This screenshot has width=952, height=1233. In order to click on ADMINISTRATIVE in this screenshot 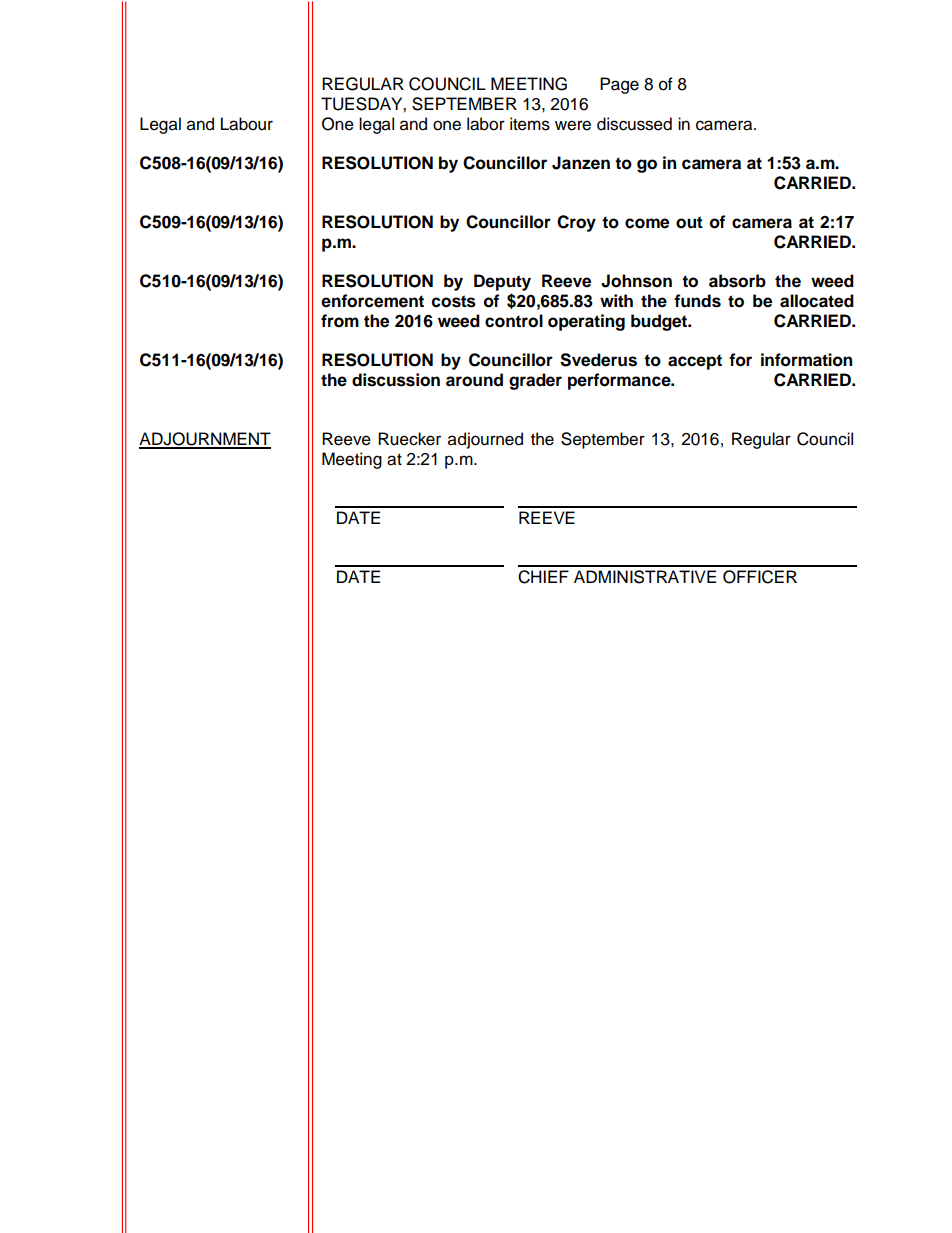, I will do `click(645, 577)`.
